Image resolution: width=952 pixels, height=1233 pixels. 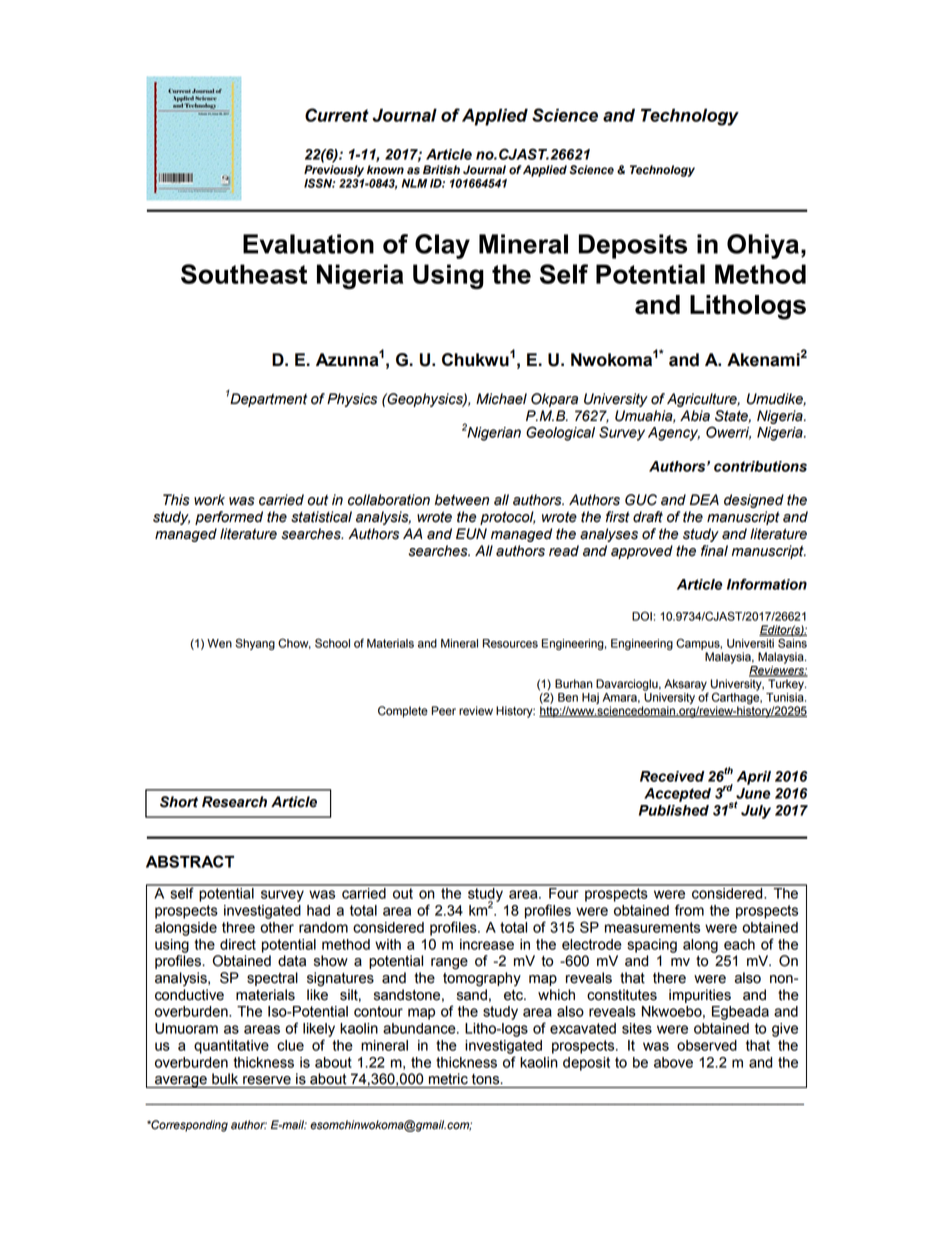 I want to click on British, so click(x=441, y=170).
